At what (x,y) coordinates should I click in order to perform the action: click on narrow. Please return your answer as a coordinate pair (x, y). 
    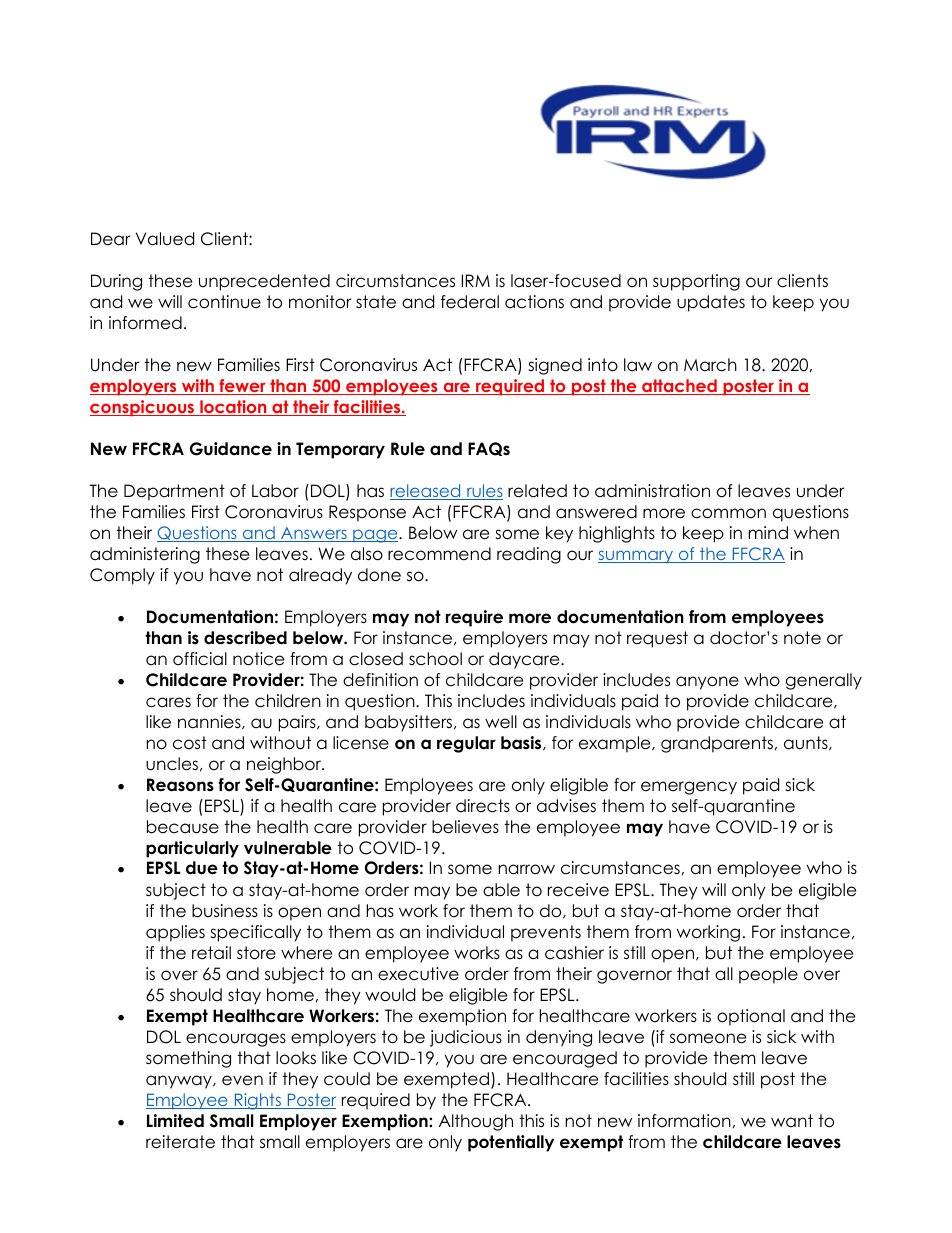
    Looking at the image, I should click on (527, 869).
